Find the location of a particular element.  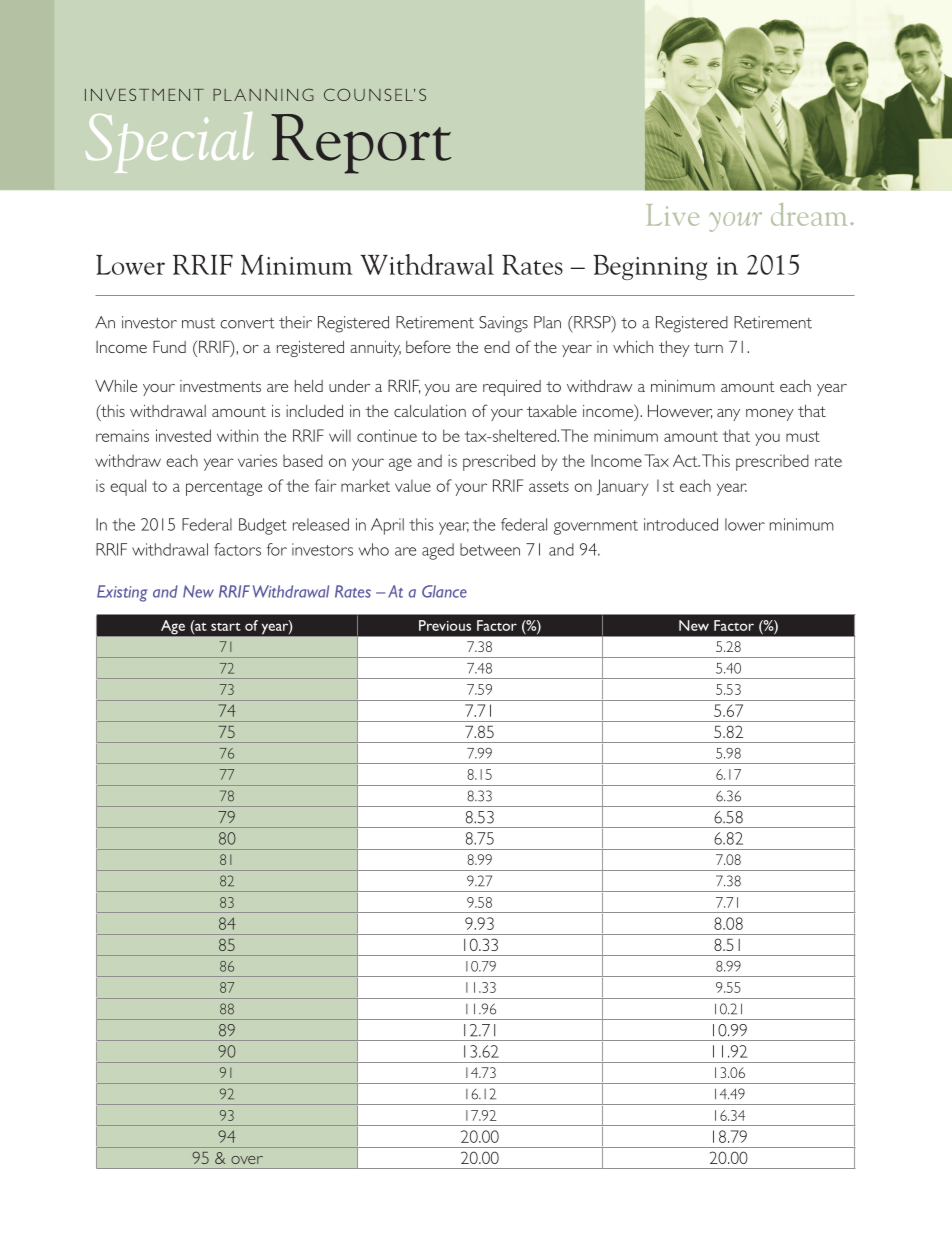

Previous is located at coordinates (445, 625).
